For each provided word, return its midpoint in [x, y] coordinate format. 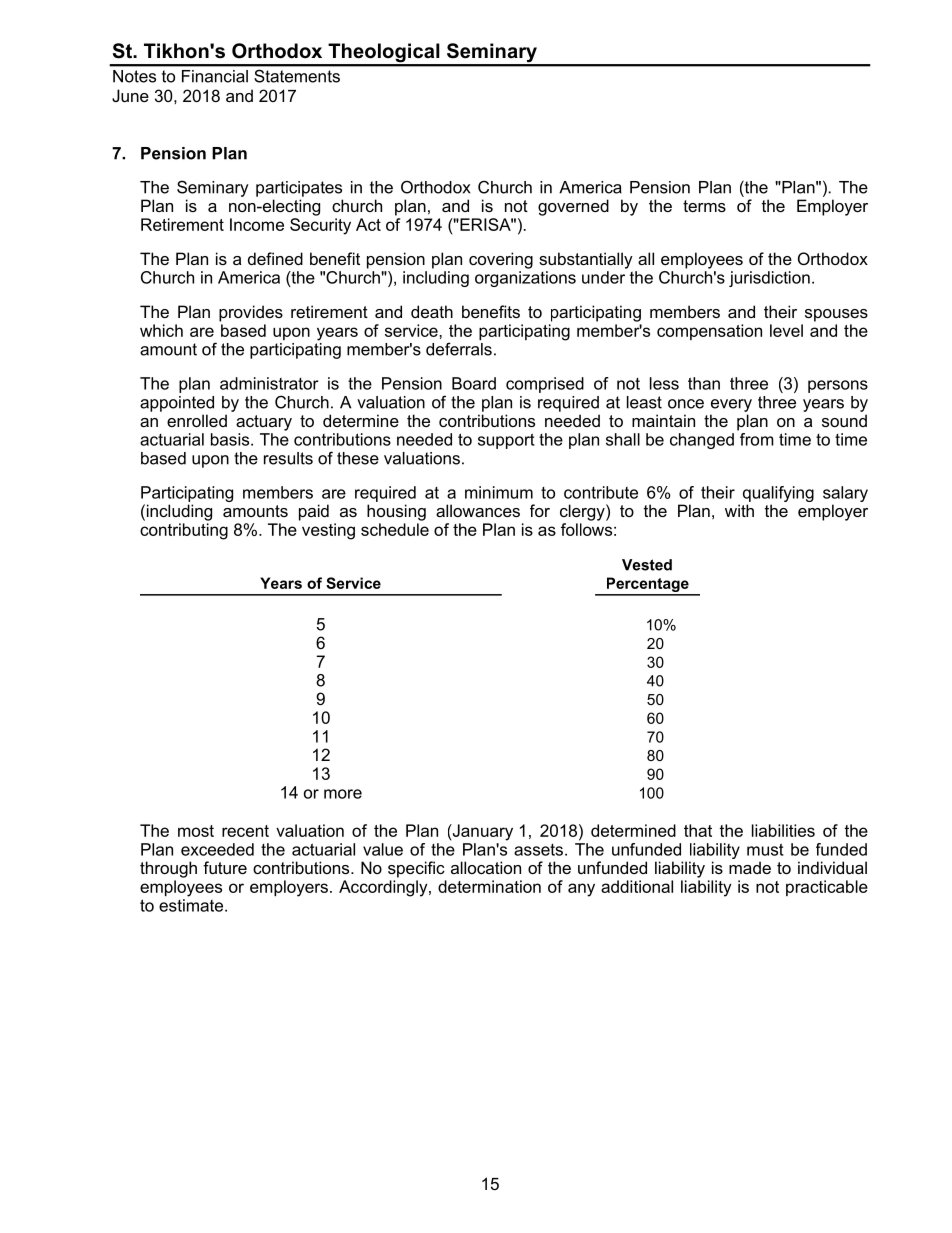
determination [489, 886]
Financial [215, 76]
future [225, 867]
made [750, 867]
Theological [384, 54]
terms [704, 206]
